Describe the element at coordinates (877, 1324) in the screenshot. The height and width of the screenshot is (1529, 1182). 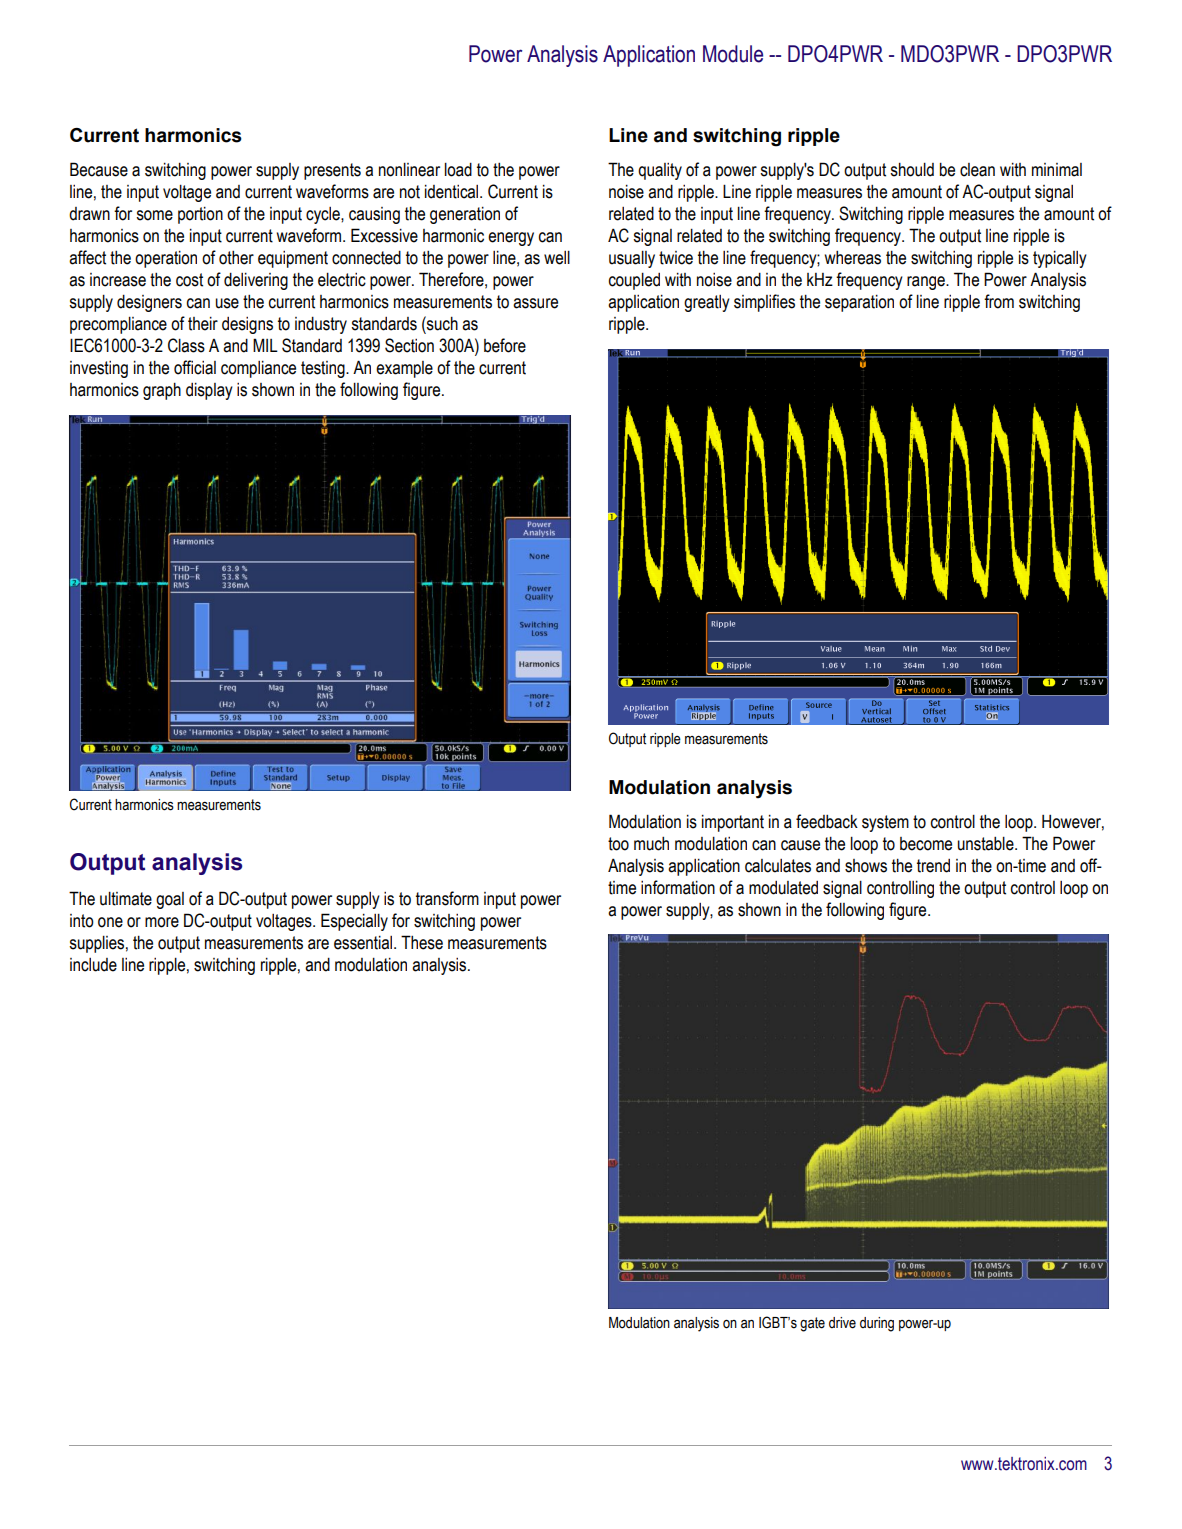
I see `during` at that location.
